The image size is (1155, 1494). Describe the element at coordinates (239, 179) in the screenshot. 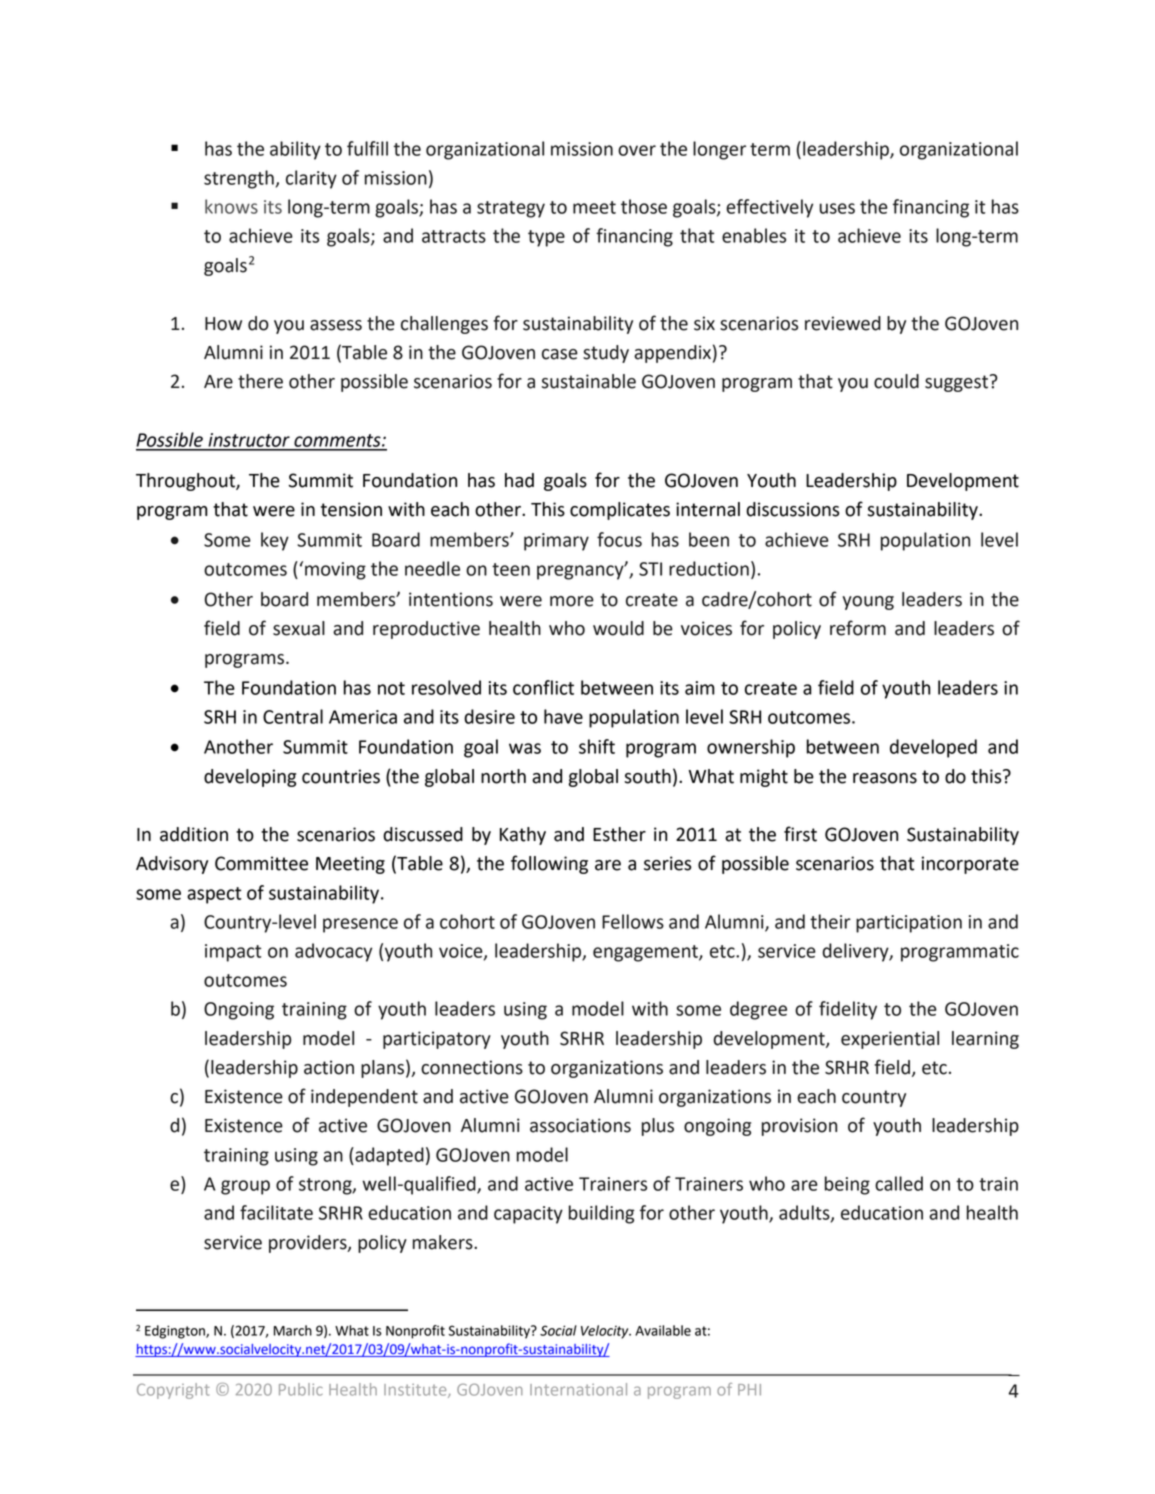

I see `strength` at that location.
